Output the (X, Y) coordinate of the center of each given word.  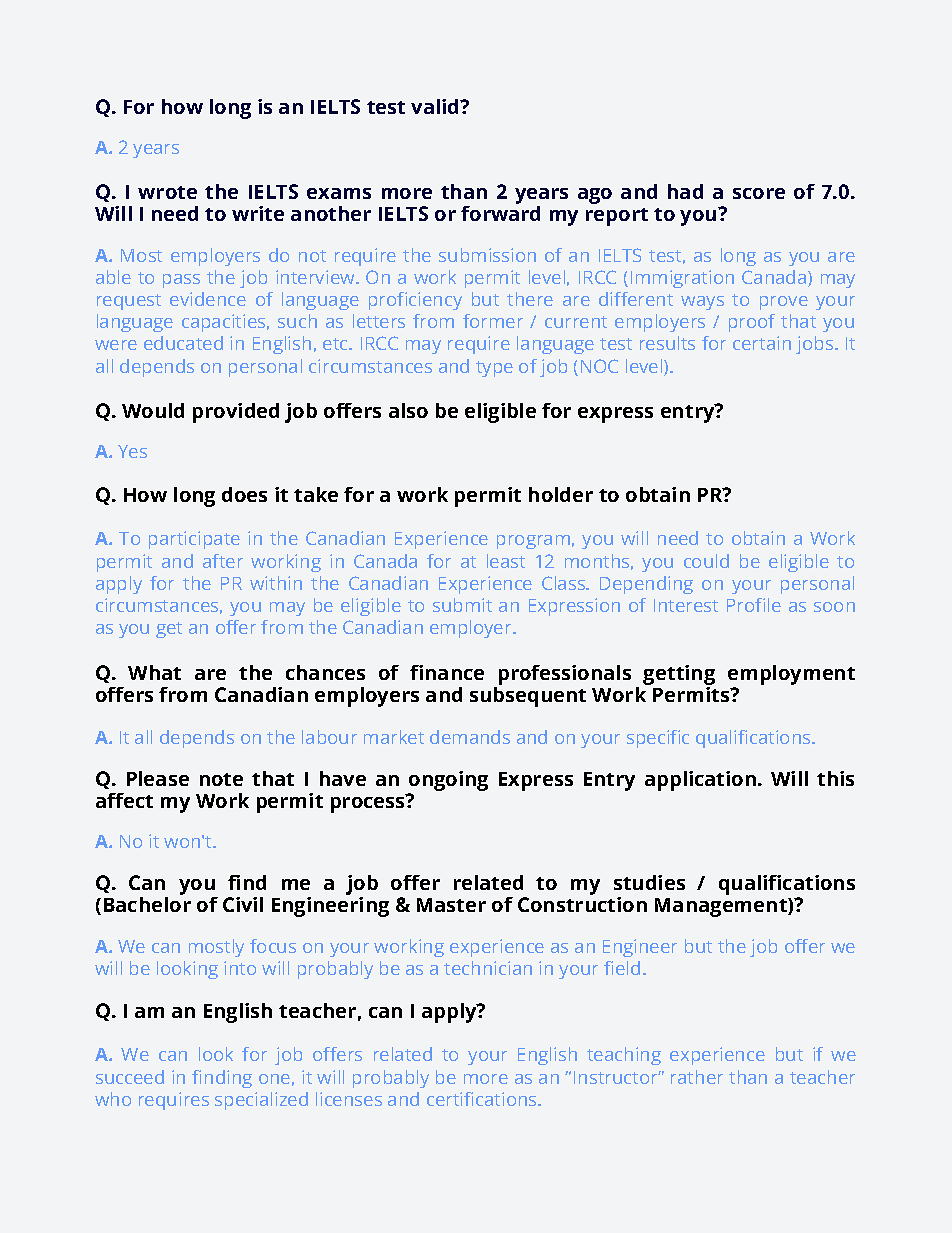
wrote (167, 192)
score (759, 193)
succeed (130, 1077)
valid (436, 106)
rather (697, 1077)
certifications (483, 1099)
